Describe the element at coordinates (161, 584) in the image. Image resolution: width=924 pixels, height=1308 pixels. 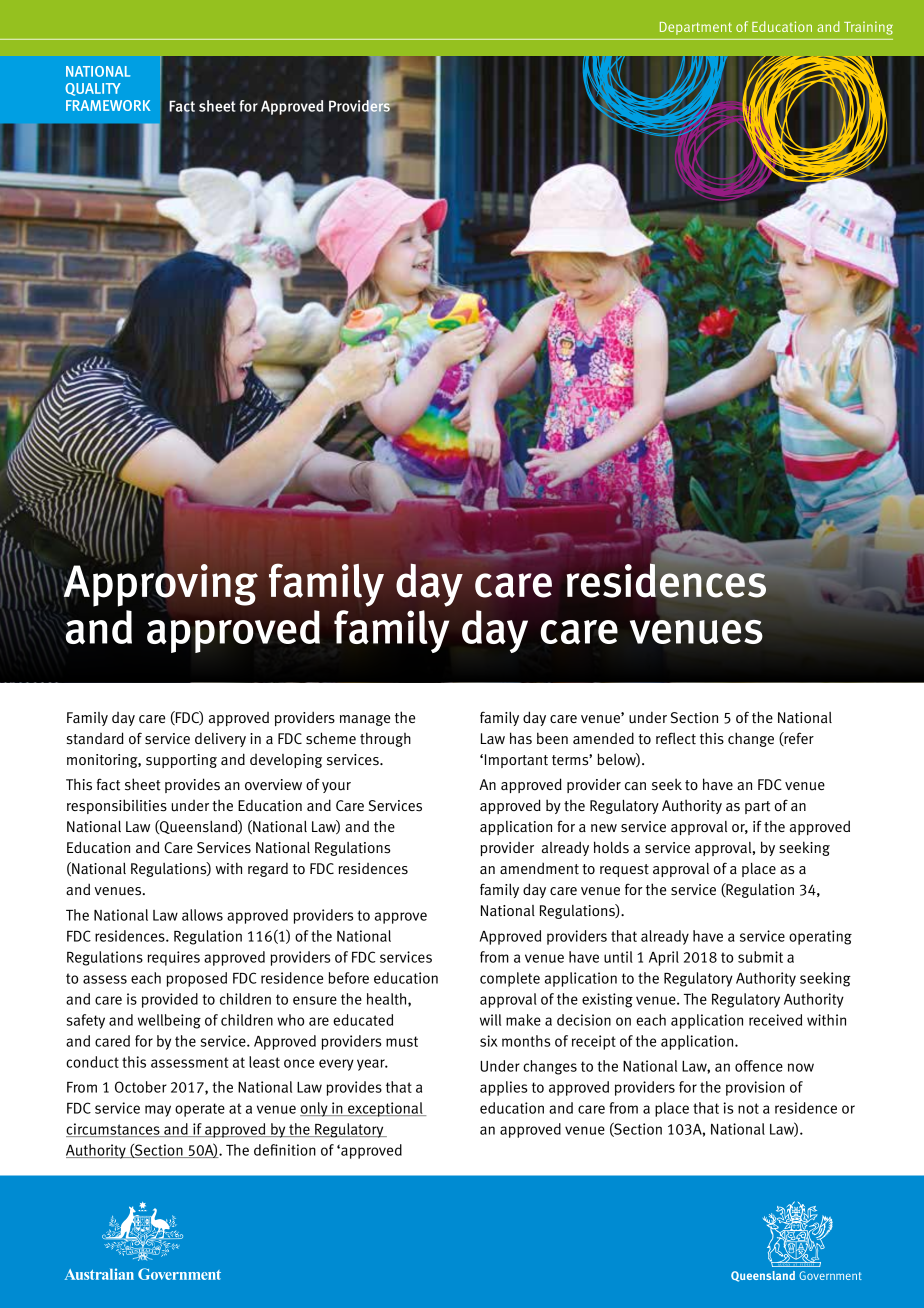
I see `Approving` at that location.
